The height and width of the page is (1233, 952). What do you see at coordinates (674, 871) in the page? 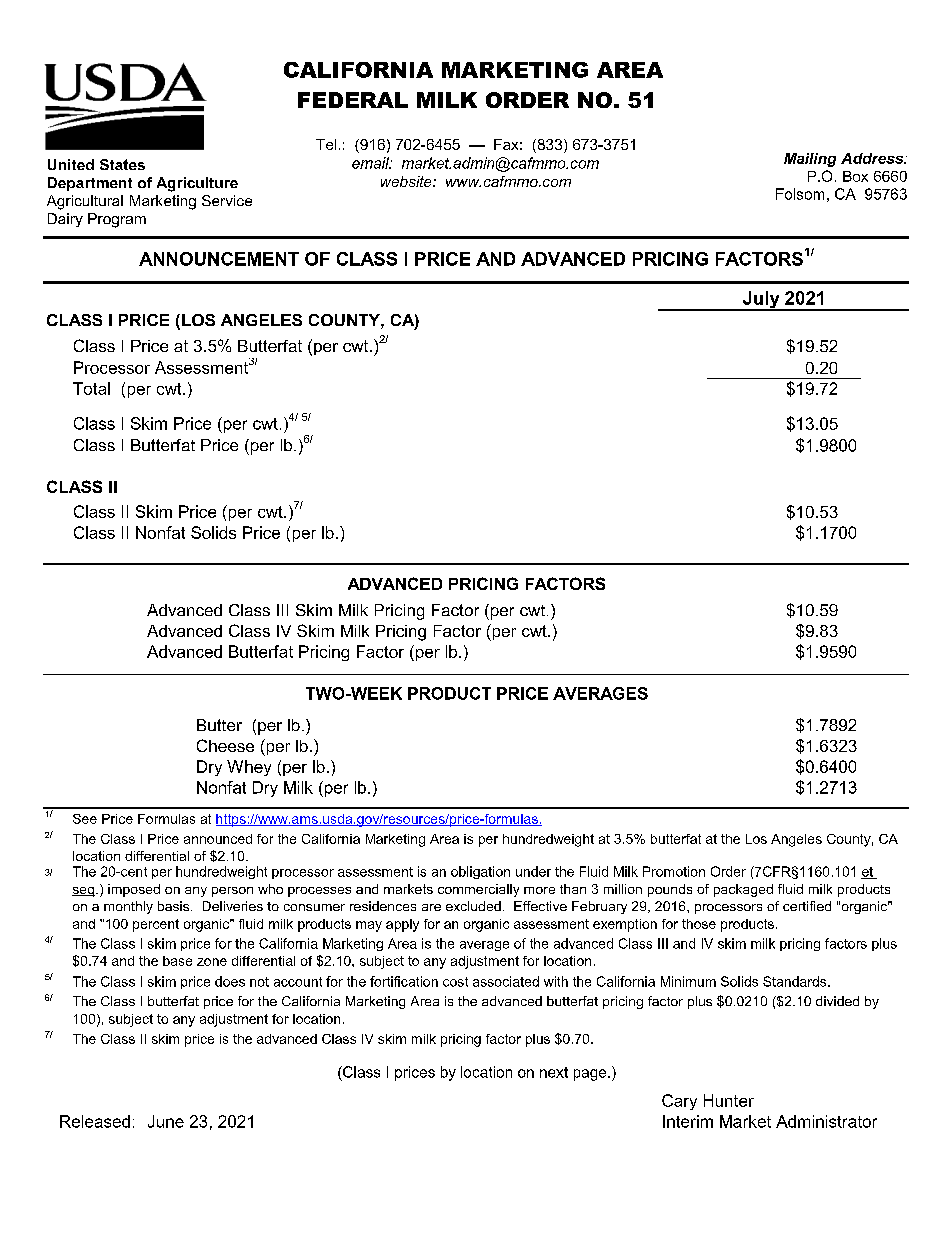
I see `Promotion` at bounding box center [674, 871].
